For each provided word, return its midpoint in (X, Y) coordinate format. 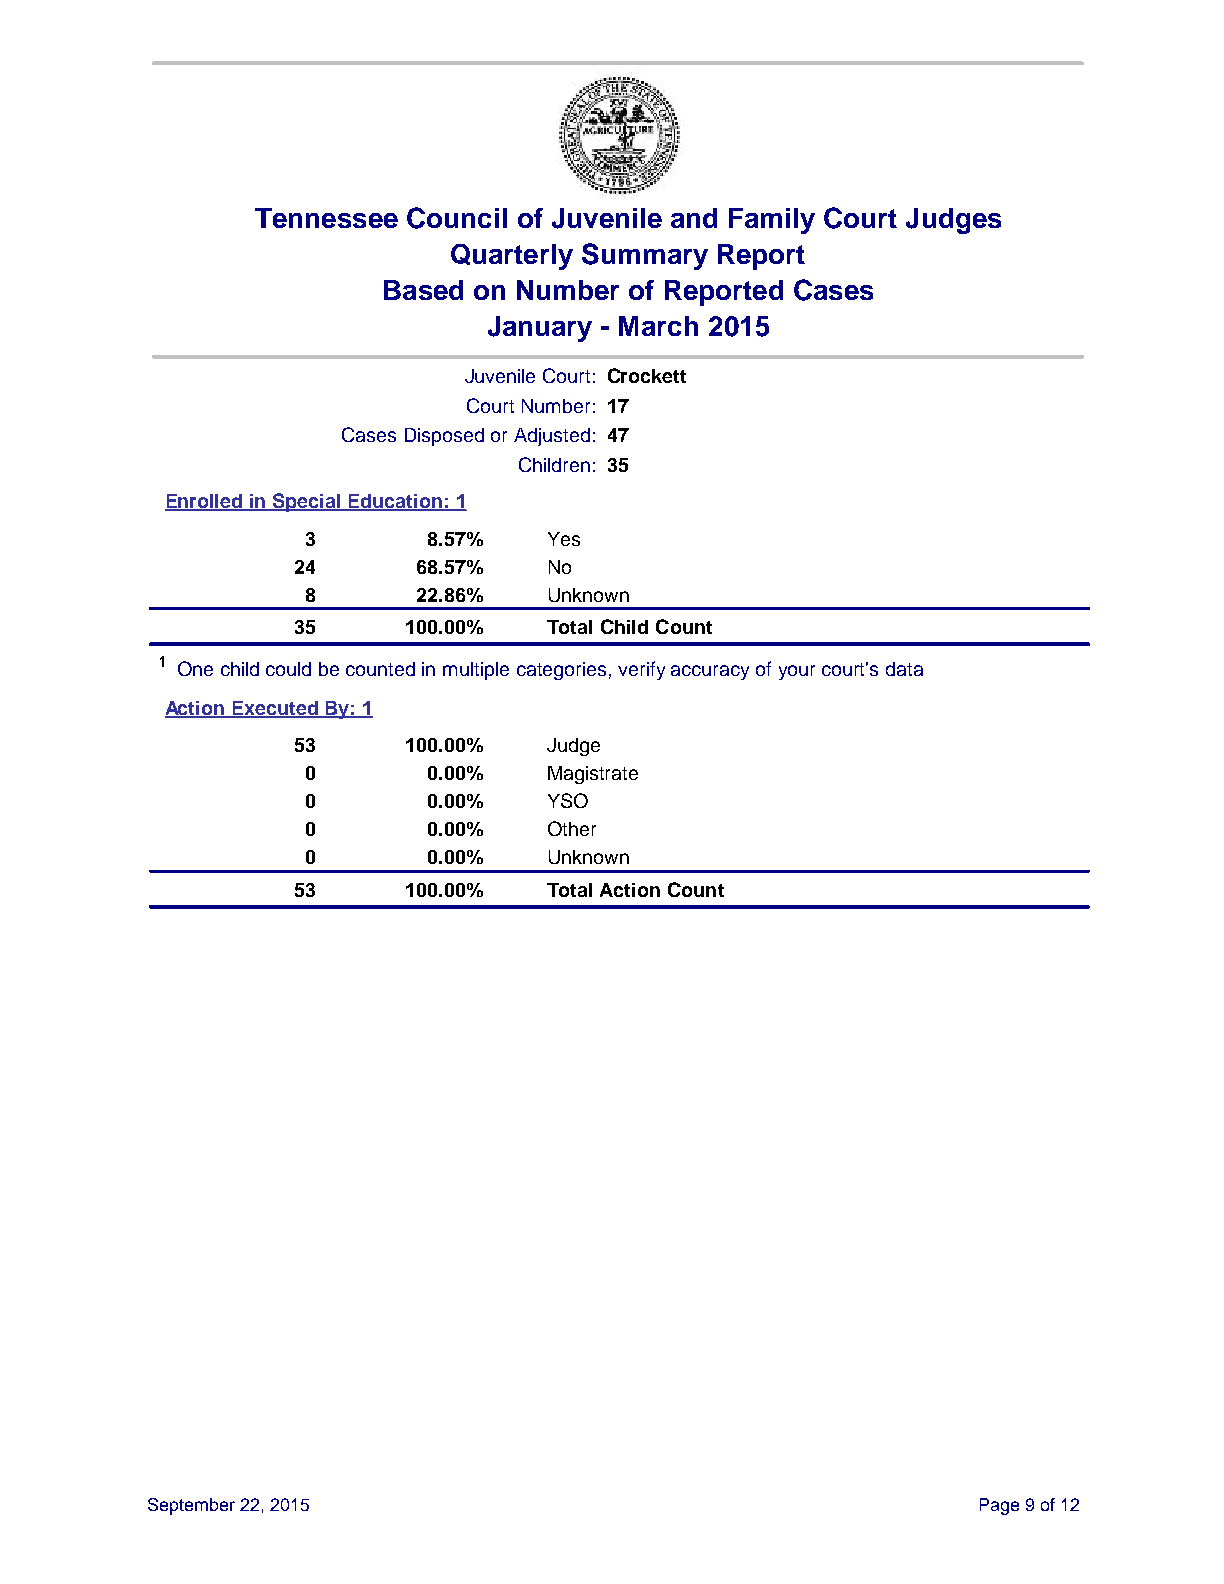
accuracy (710, 672)
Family (772, 221)
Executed (275, 709)
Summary (645, 256)
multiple (476, 671)
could (288, 669)
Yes (564, 539)
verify (641, 670)
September (191, 1506)
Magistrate (593, 775)
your (797, 672)
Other (572, 828)
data (904, 669)
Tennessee (326, 218)
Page (999, 1506)
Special (307, 502)
